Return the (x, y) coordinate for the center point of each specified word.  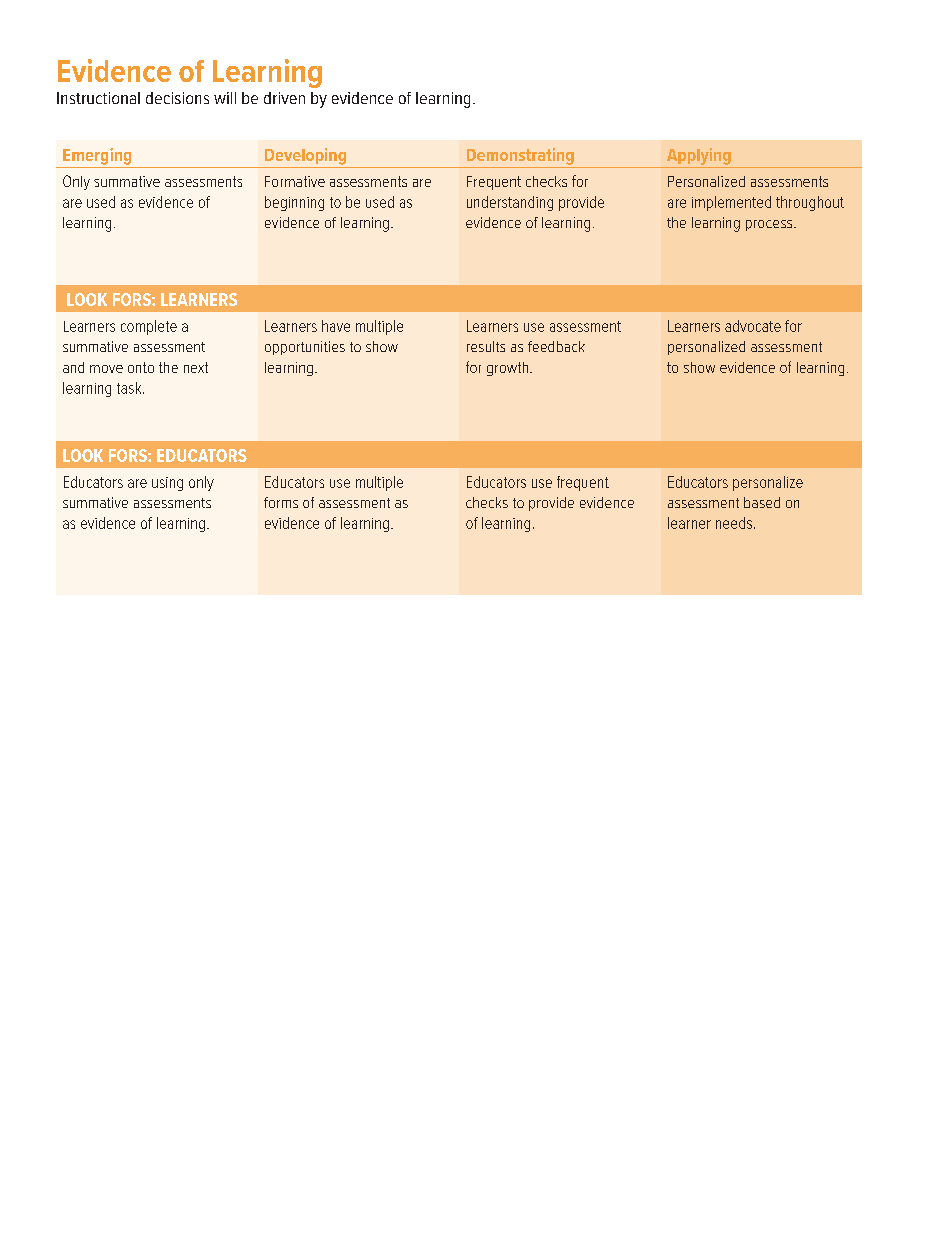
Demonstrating (520, 156)
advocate (753, 326)
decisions (177, 98)
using (167, 484)
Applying (699, 156)
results (486, 346)
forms (281, 502)
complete (149, 327)
